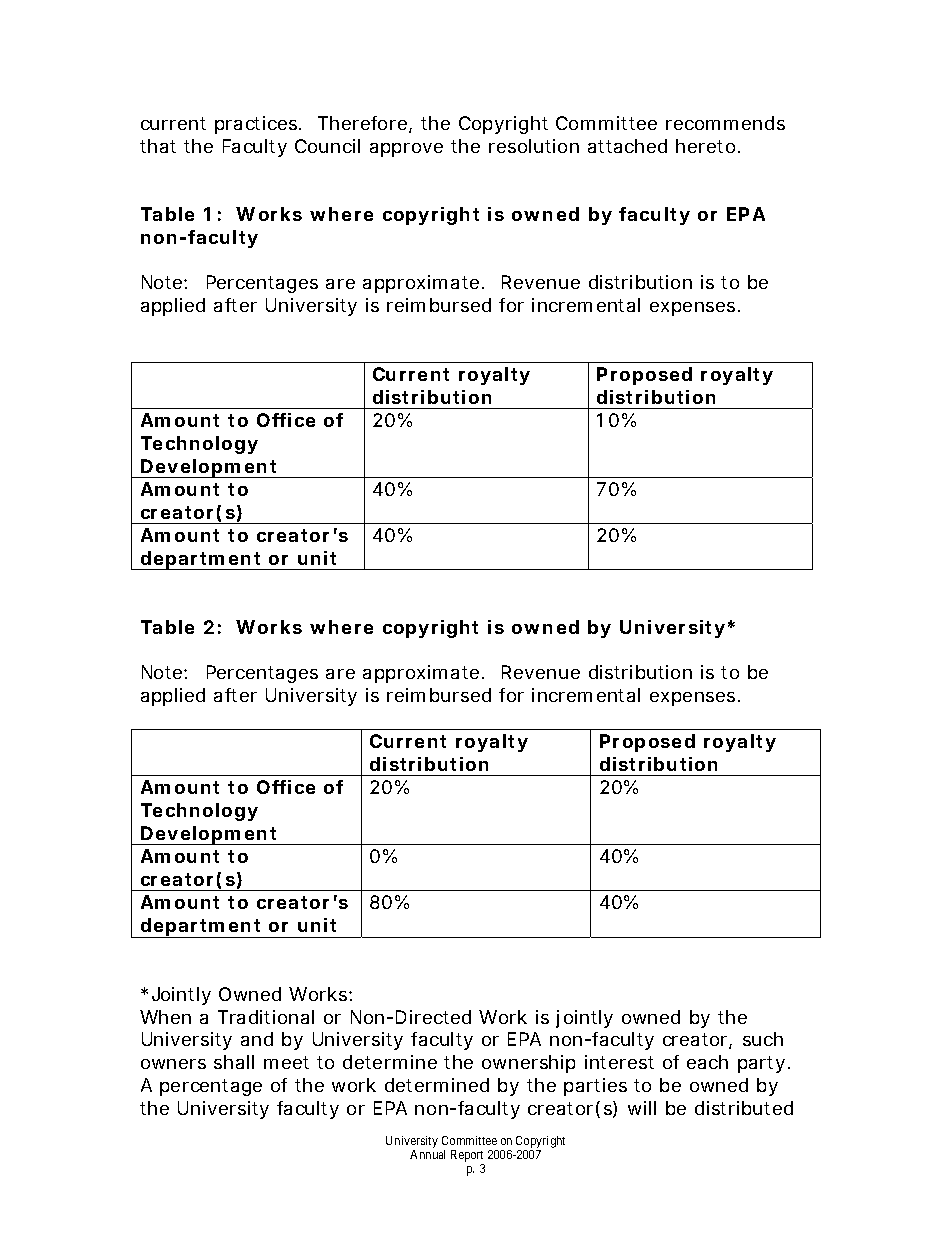 This screenshot has width=952, height=1233. What do you see at coordinates (707, 146) in the screenshot?
I see `hereto` at bounding box center [707, 146].
